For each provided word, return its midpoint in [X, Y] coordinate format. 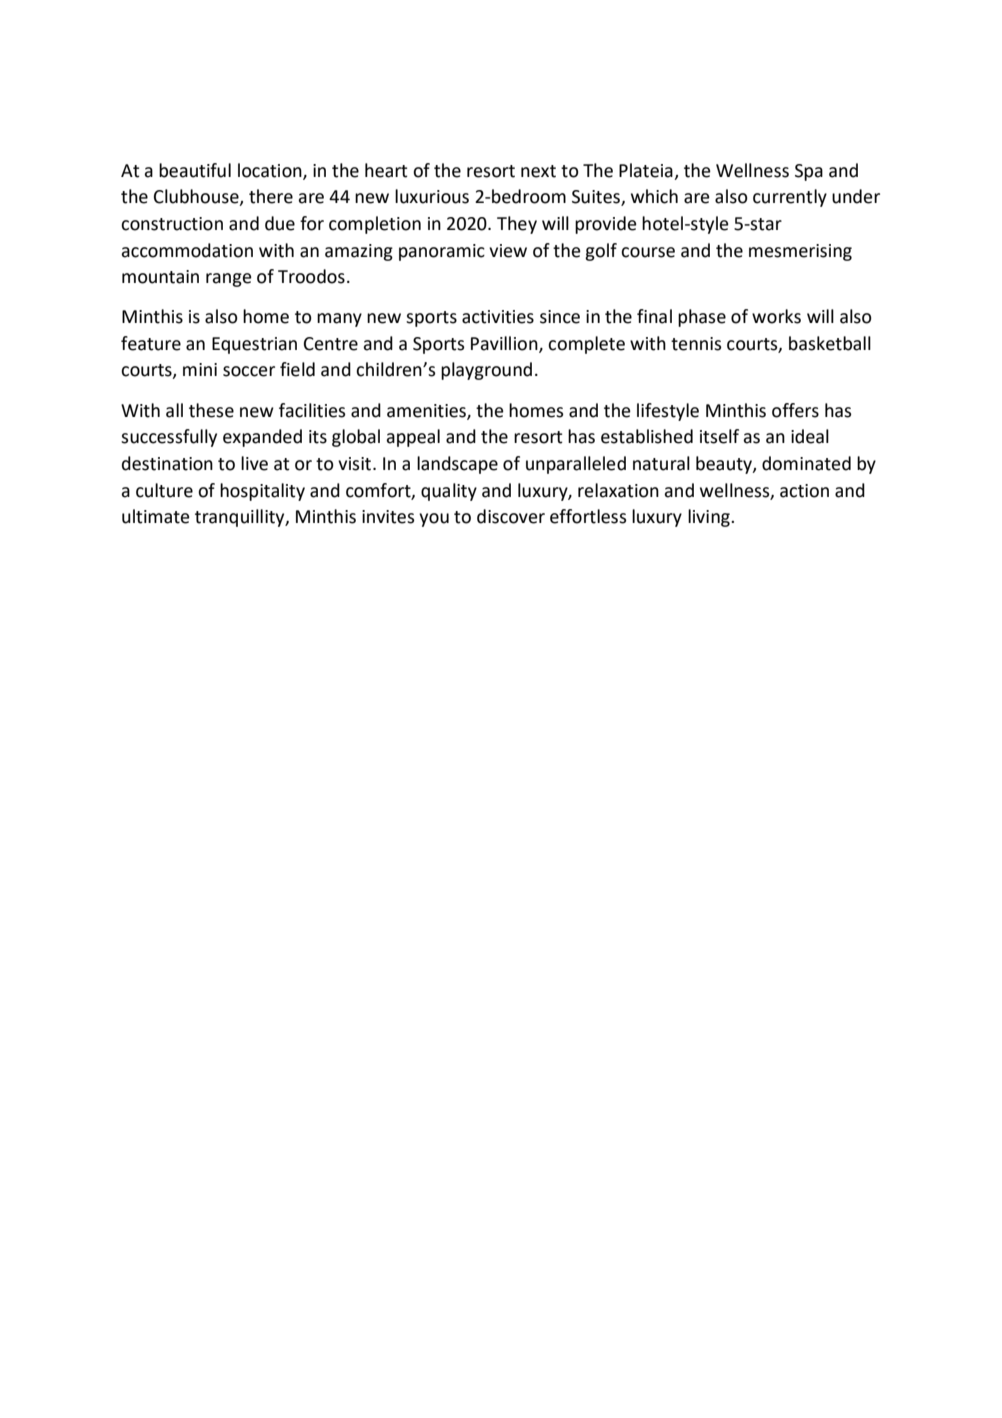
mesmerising [800, 252]
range [229, 280]
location [271, 171]
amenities [427, 411]
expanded [262, 438]
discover [511, 516]
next [538, 171]
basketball [830, 343]
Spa [809, 172]
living [710, 518]
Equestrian [254, 345]
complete [586, 345]
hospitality [262, 492]
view [508, 251]
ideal [810, 436]
